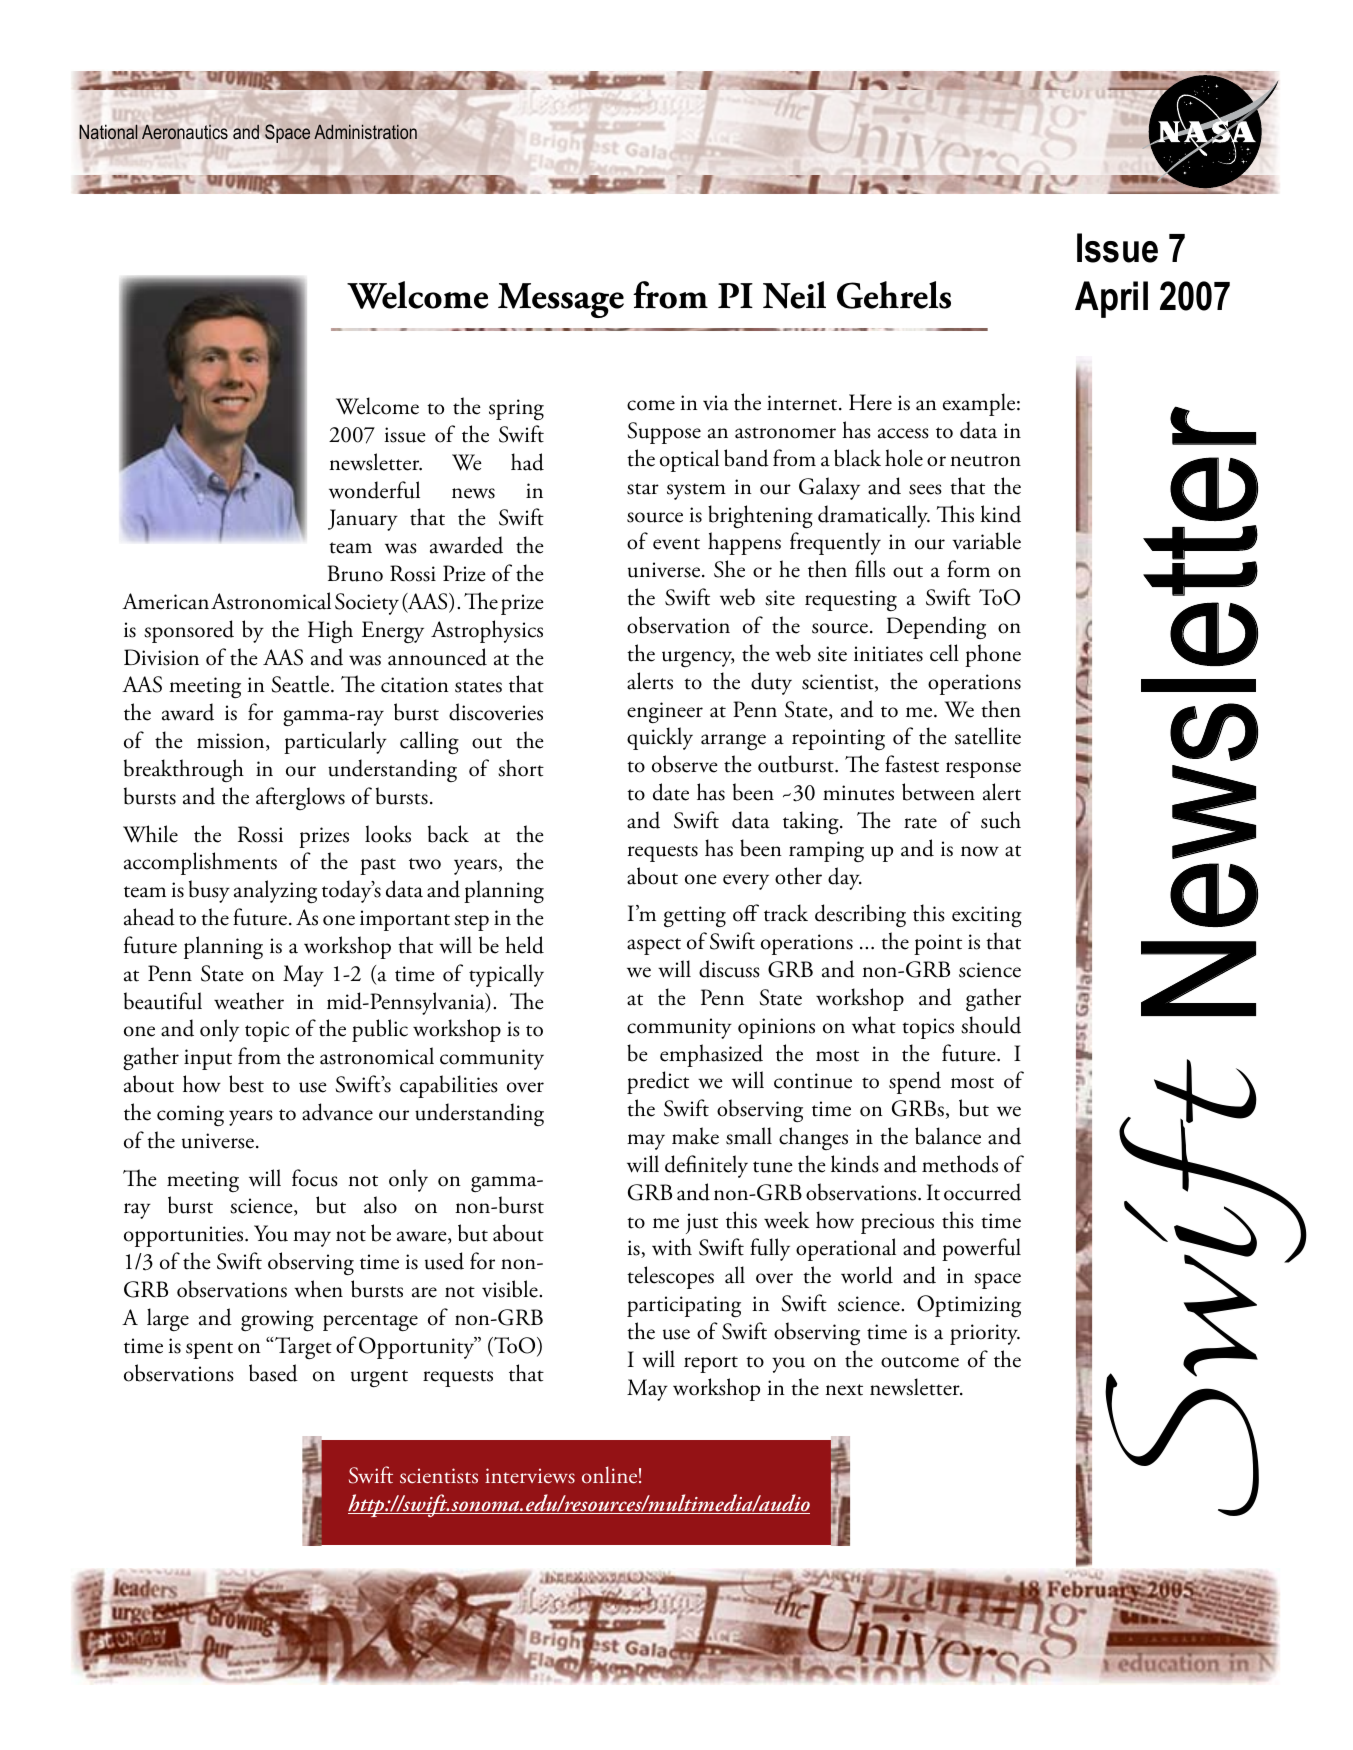  Describe the element at coordinates (985, 461) in the document. I see `neutron` at that location.
